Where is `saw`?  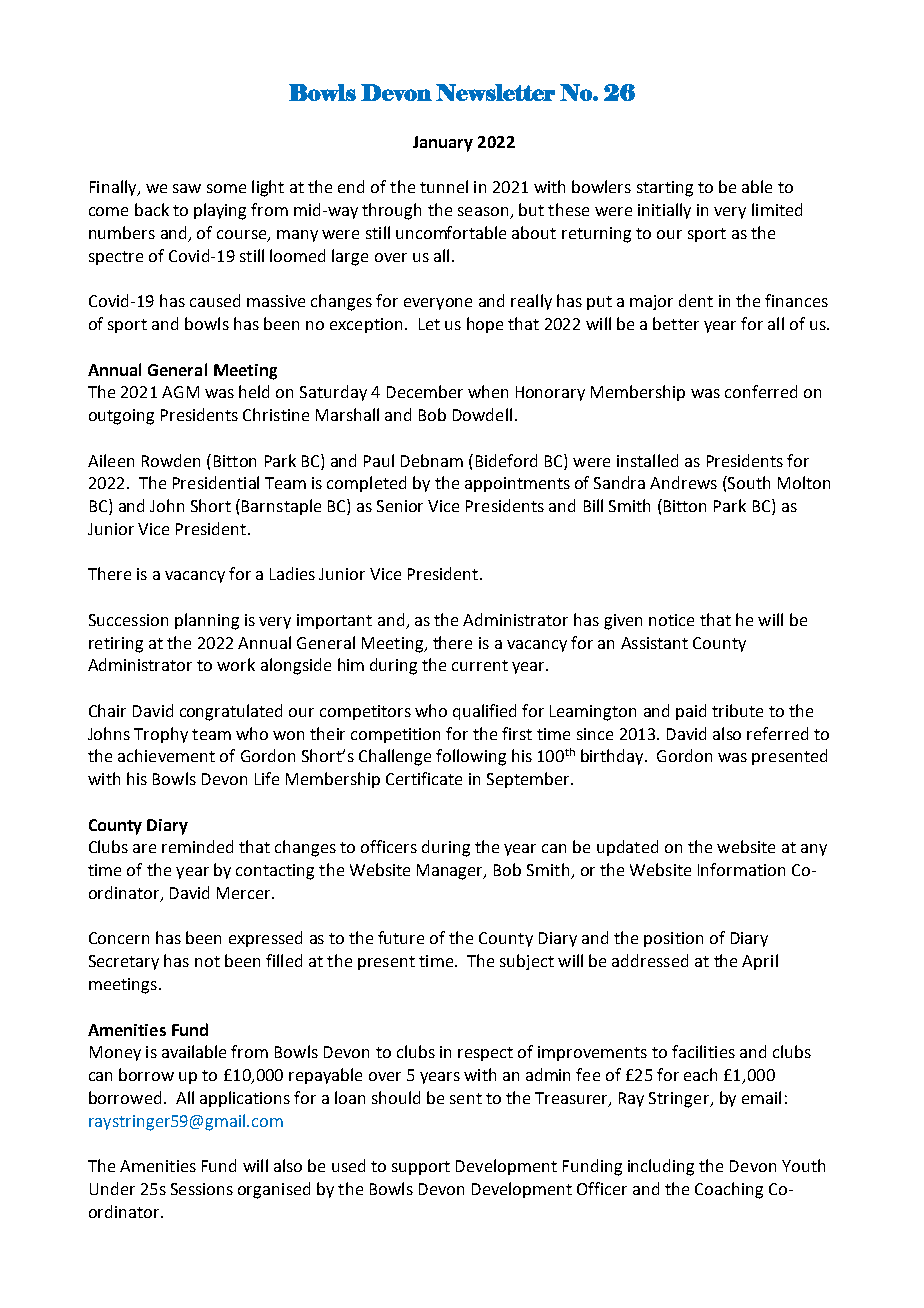
saw is located at coordinates (187, 188).
